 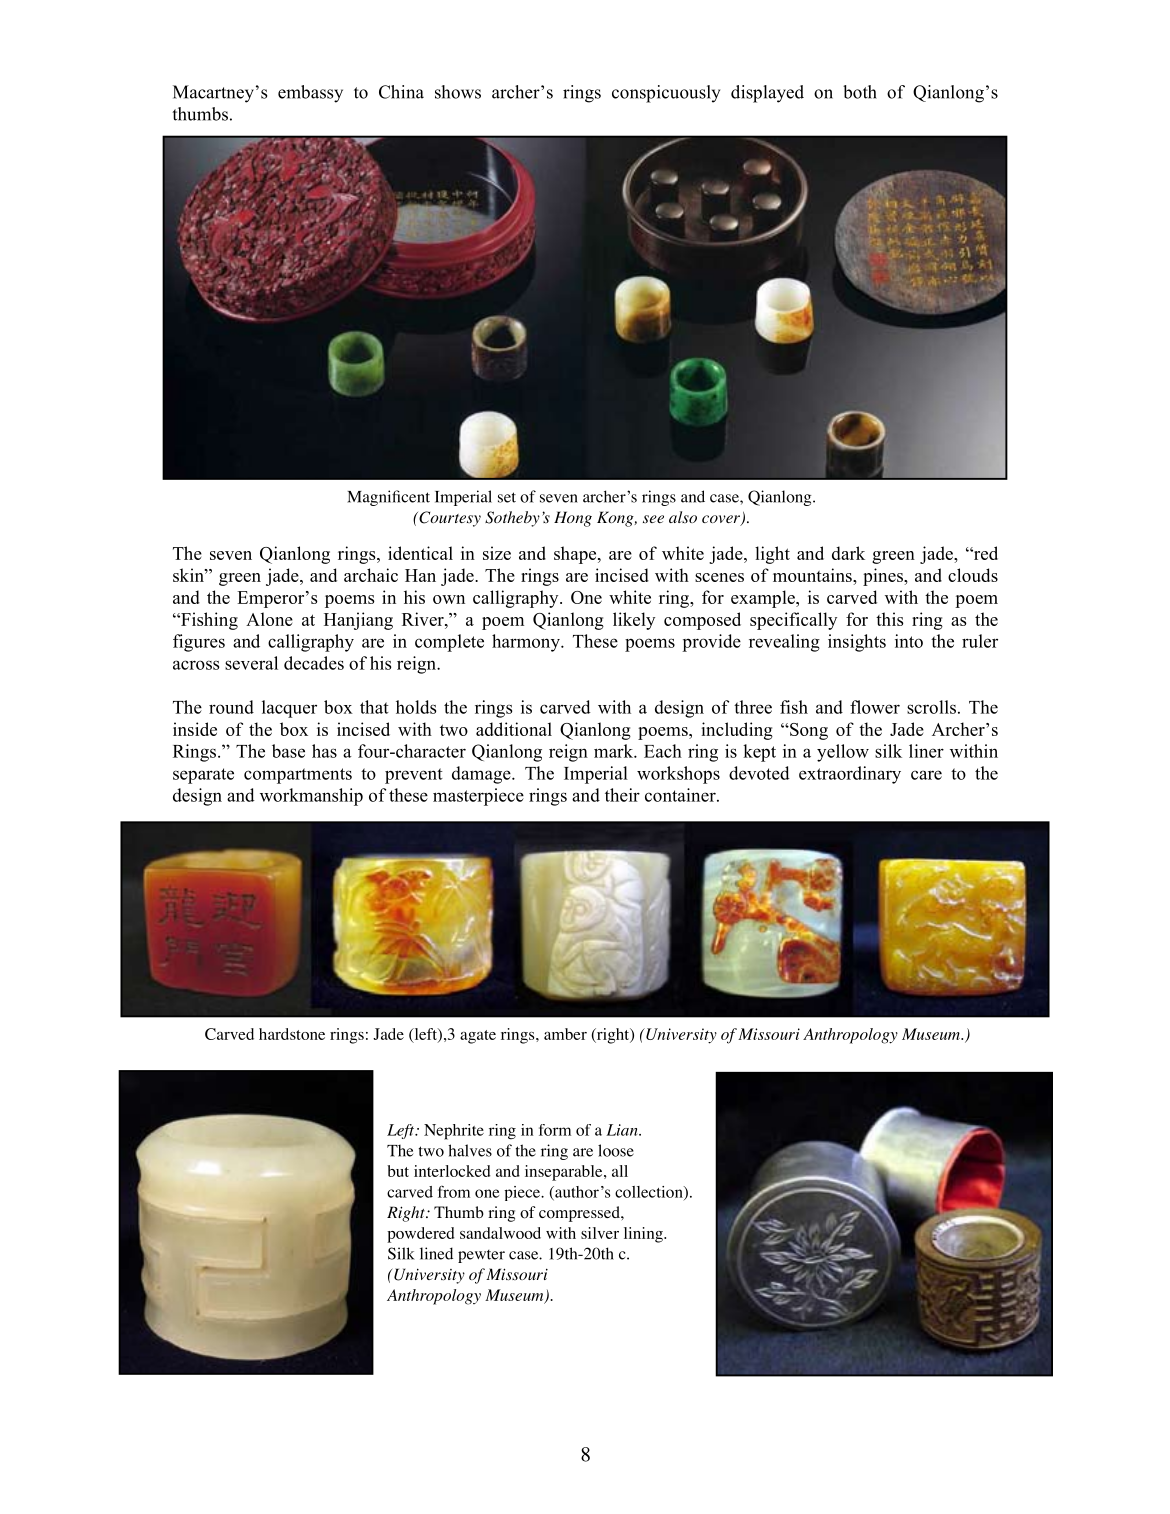 I want to click on Courtesy, so click(x=449, y=519).
